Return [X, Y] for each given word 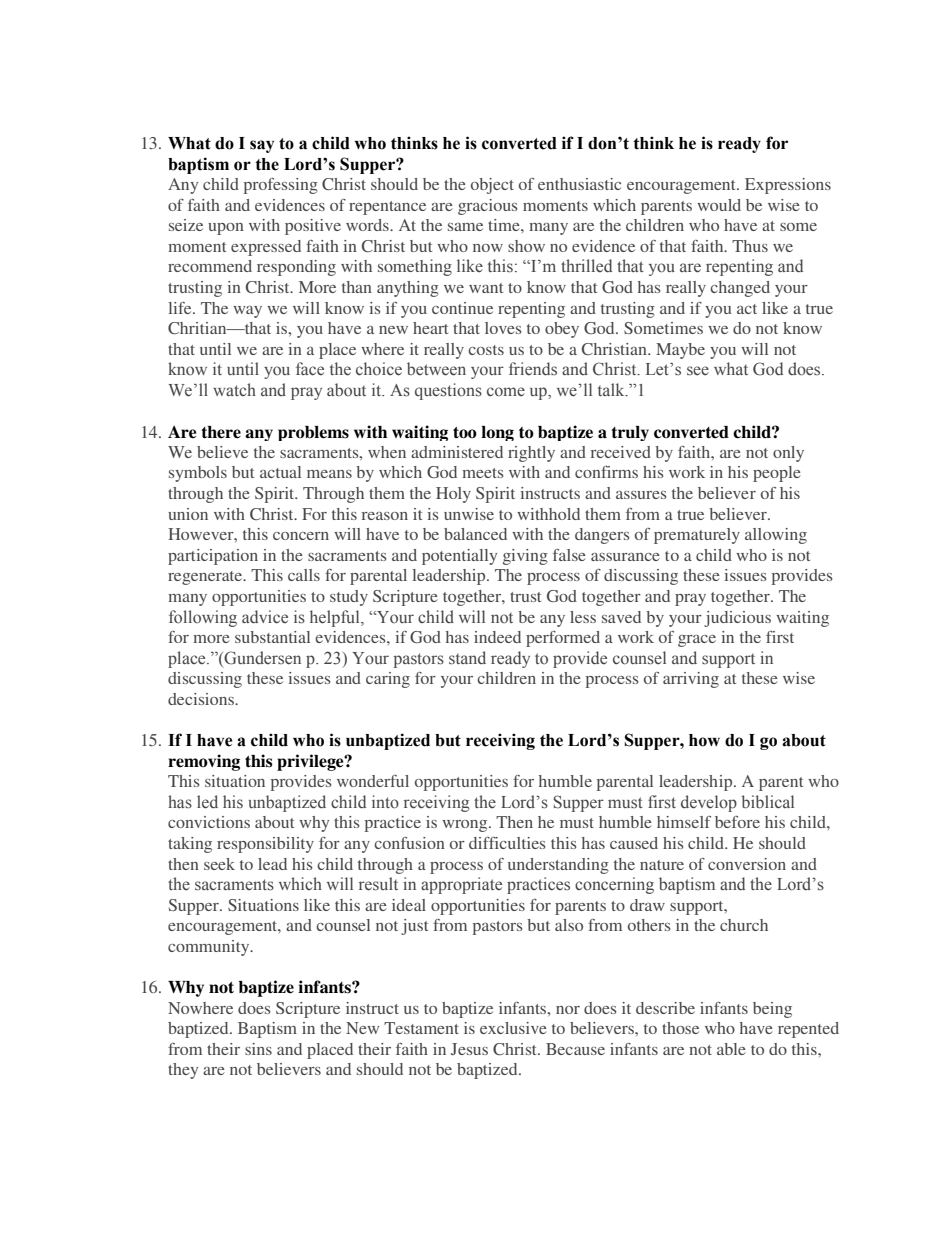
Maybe [680, 351]
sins [258, 1049]
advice [265, 617]
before [737, 822]
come [506, 392]
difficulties [507, 843]
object [492, 186]
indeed [497, 637]
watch [234, 389]
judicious [737, 619]
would [719, 205]
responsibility [265, 845]
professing [281, 186]
